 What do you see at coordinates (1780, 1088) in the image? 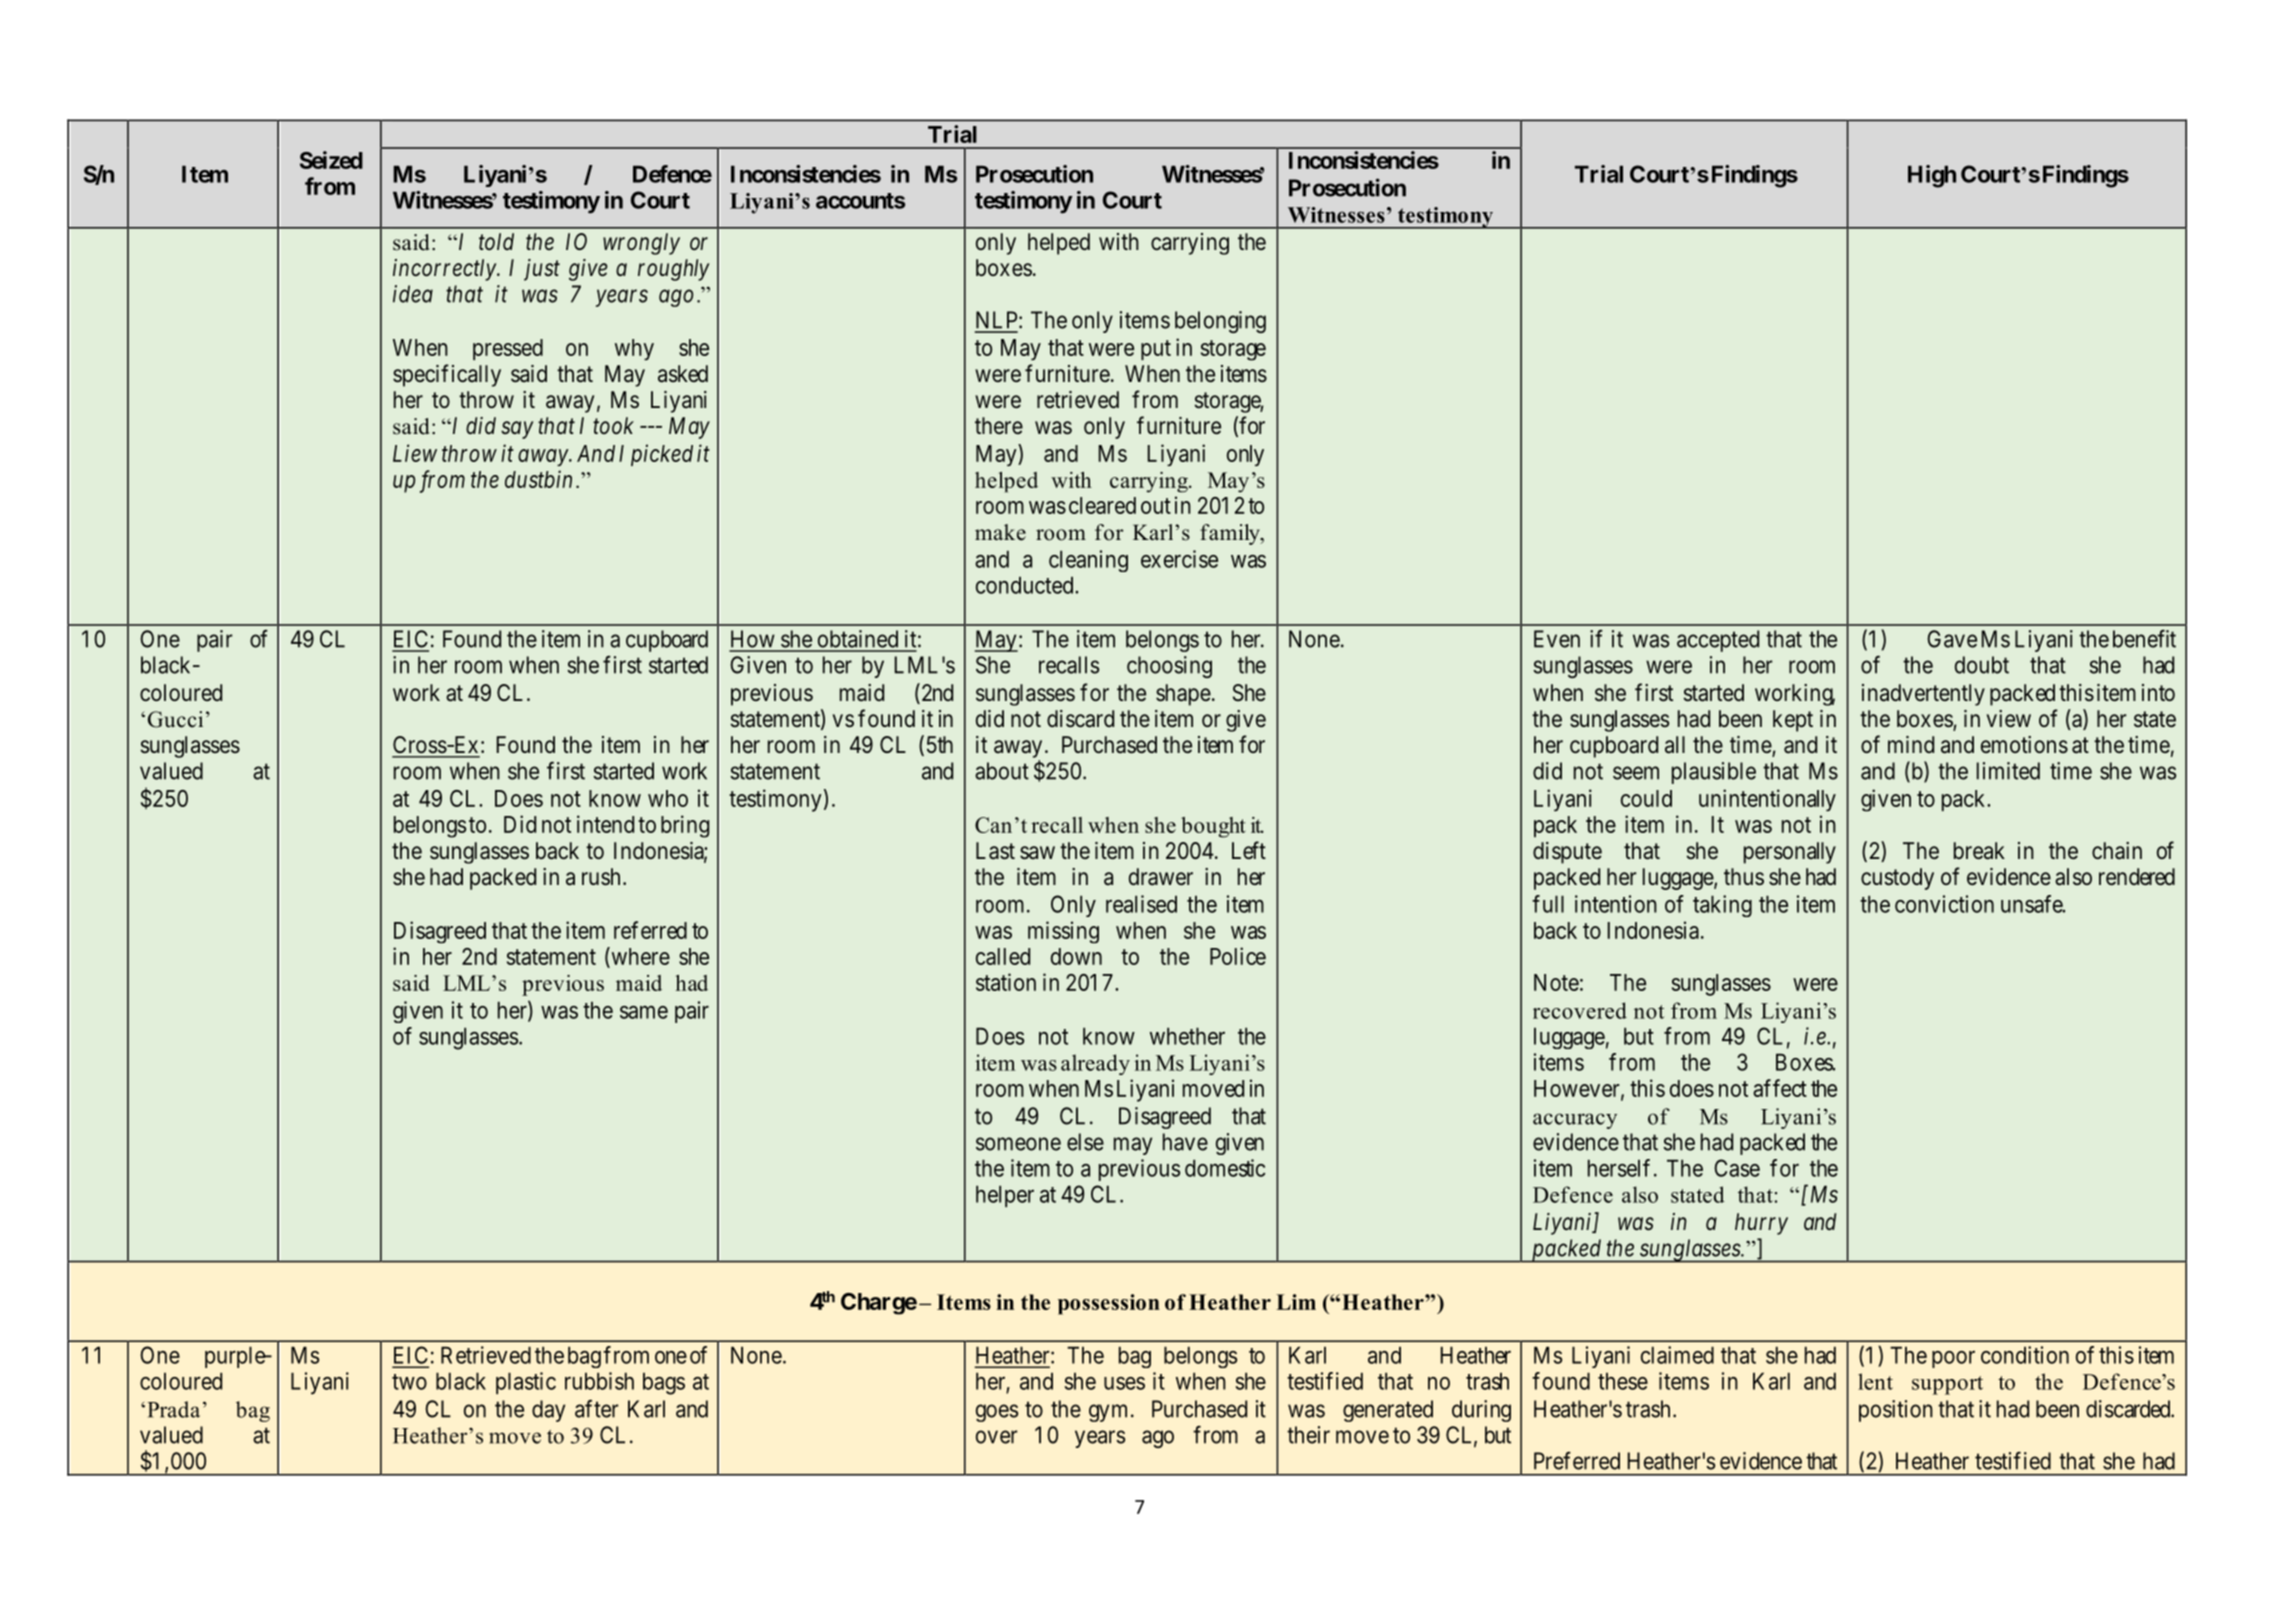
I see `affect` at bounding box center [1780, 1088].
